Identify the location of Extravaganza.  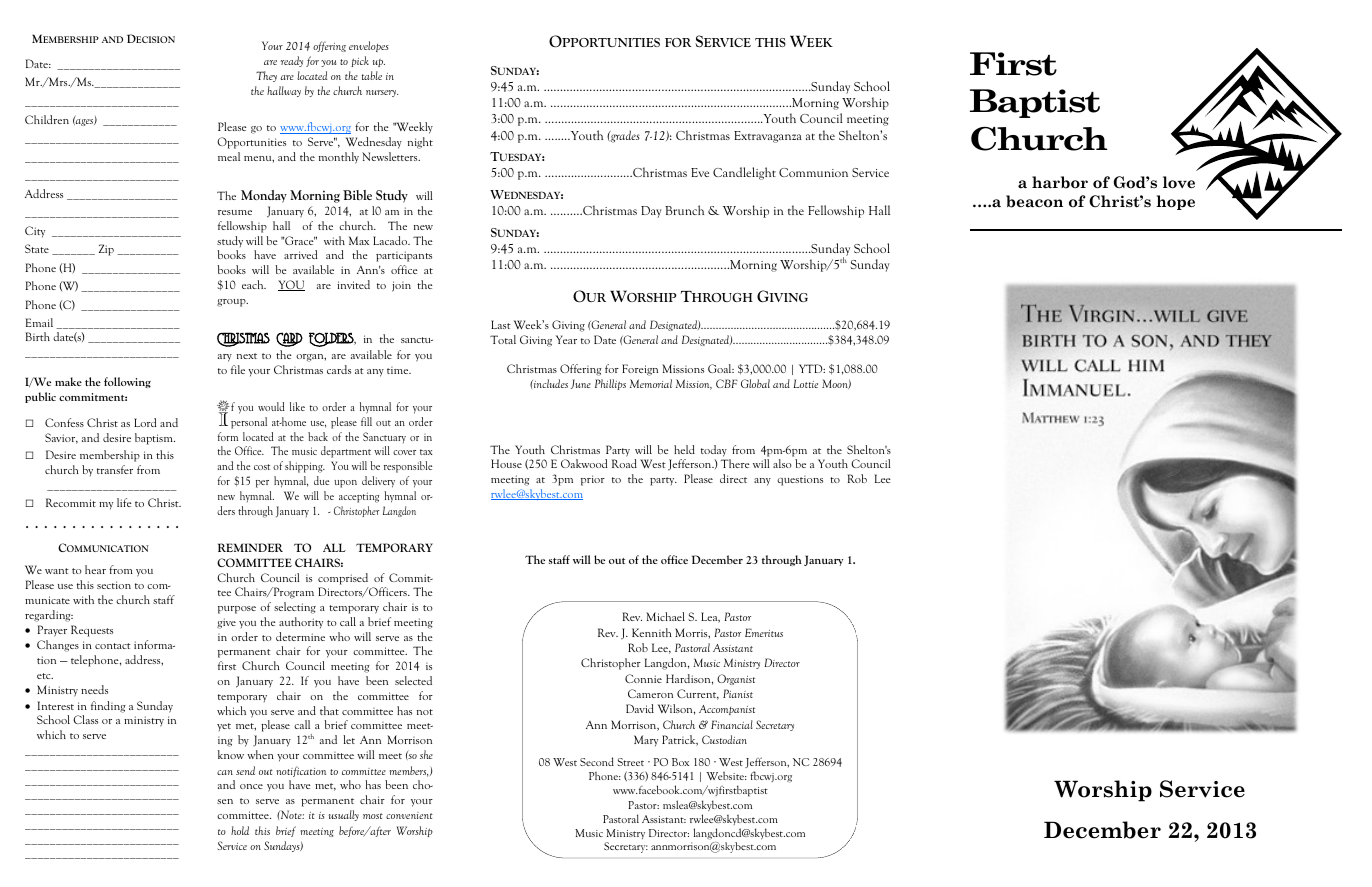
(768, 137).
